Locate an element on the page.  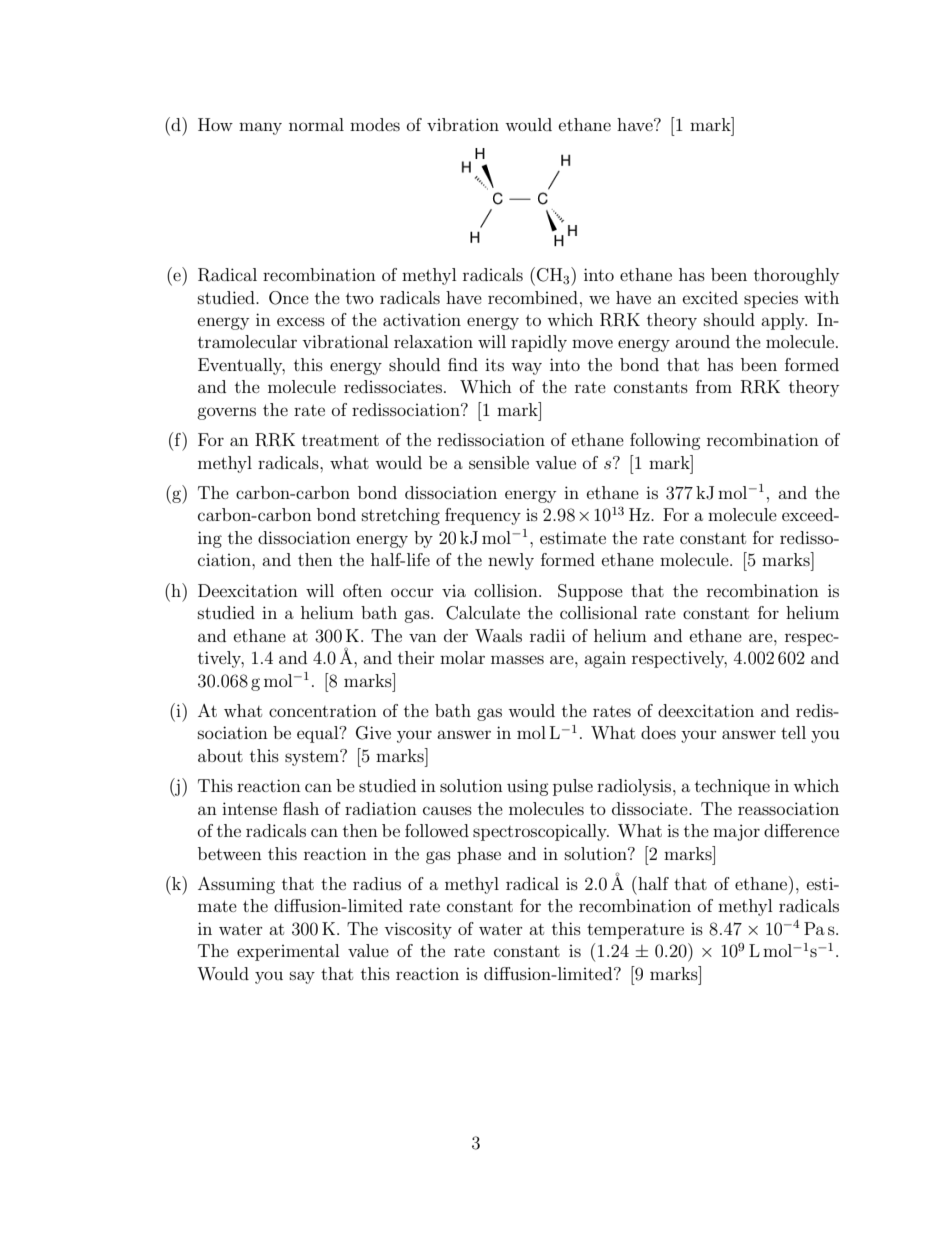
modes is located at coordinates (375, 124).
